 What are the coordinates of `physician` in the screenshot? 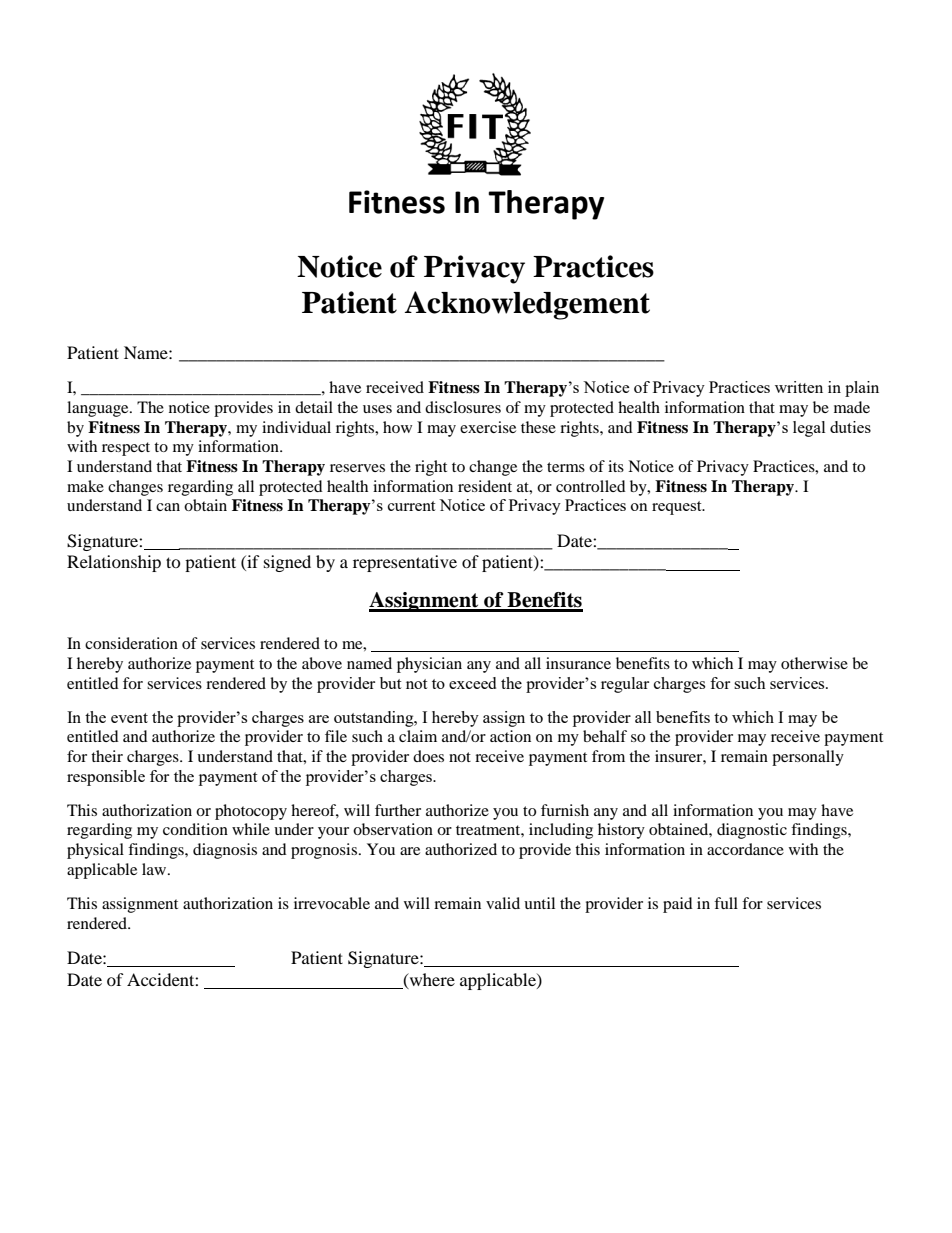 It's located at (429, 665).
